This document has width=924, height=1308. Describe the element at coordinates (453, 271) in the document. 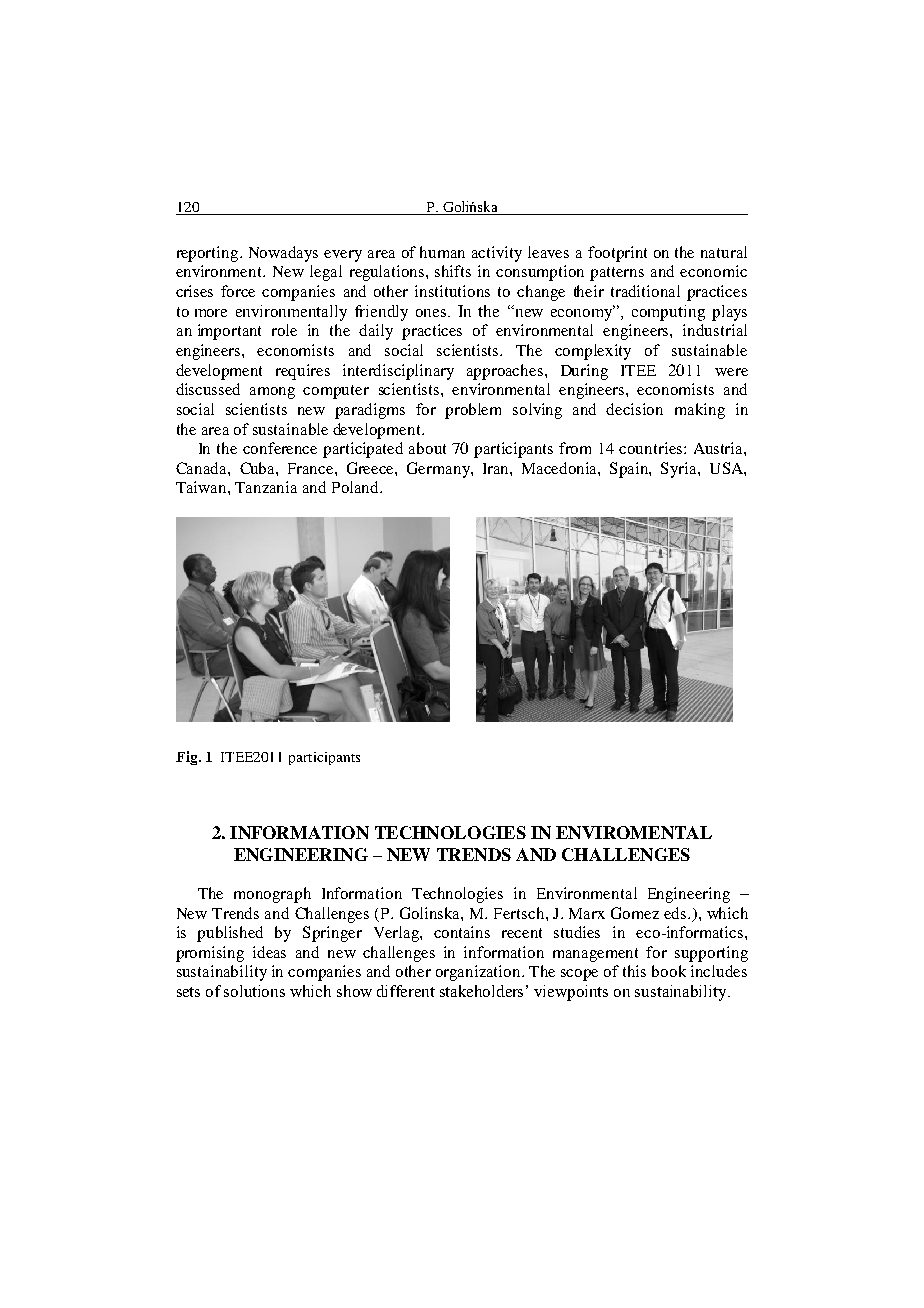

I see `shifts` at that location.
